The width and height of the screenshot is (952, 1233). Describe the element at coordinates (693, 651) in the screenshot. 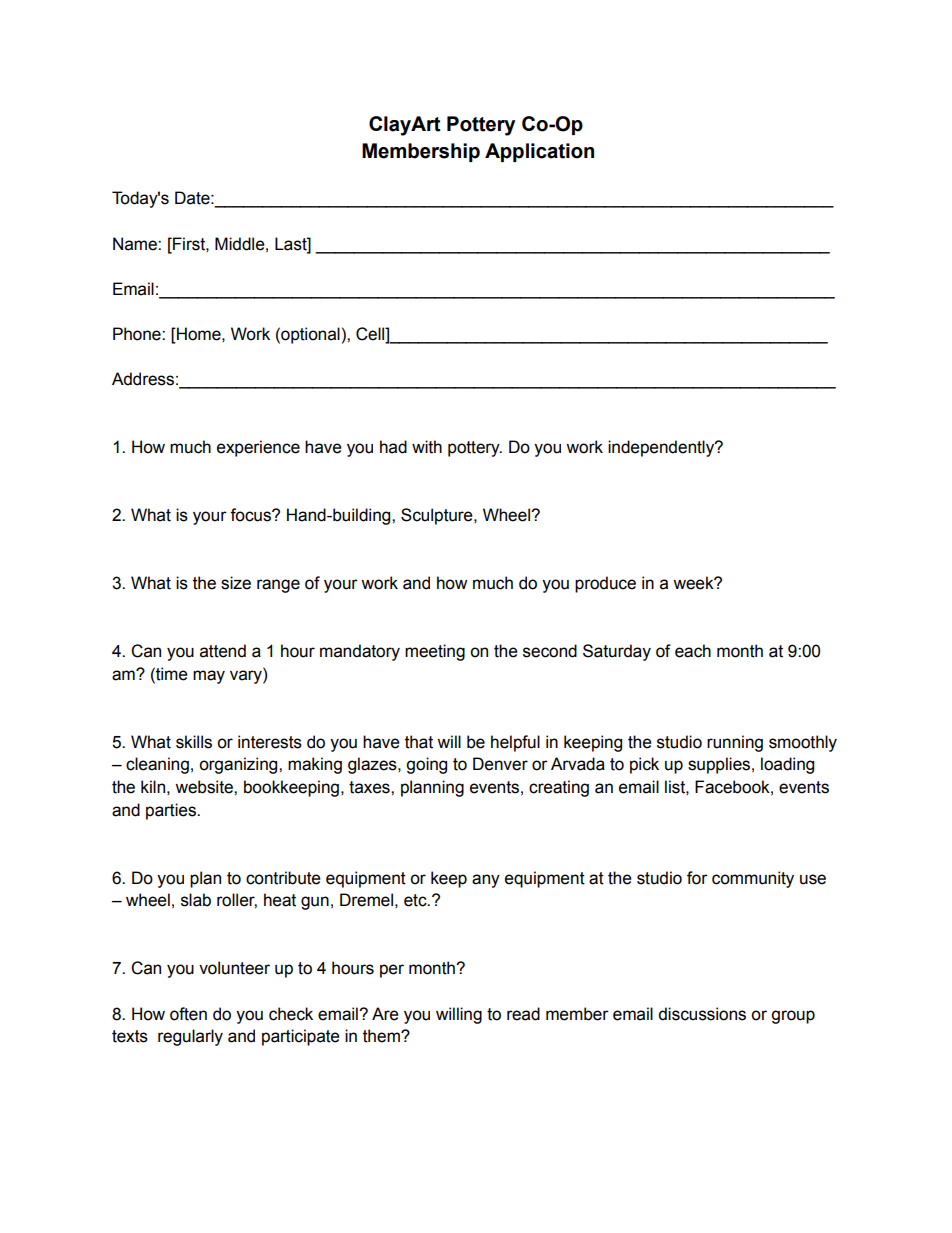

I see `each` at that location.
